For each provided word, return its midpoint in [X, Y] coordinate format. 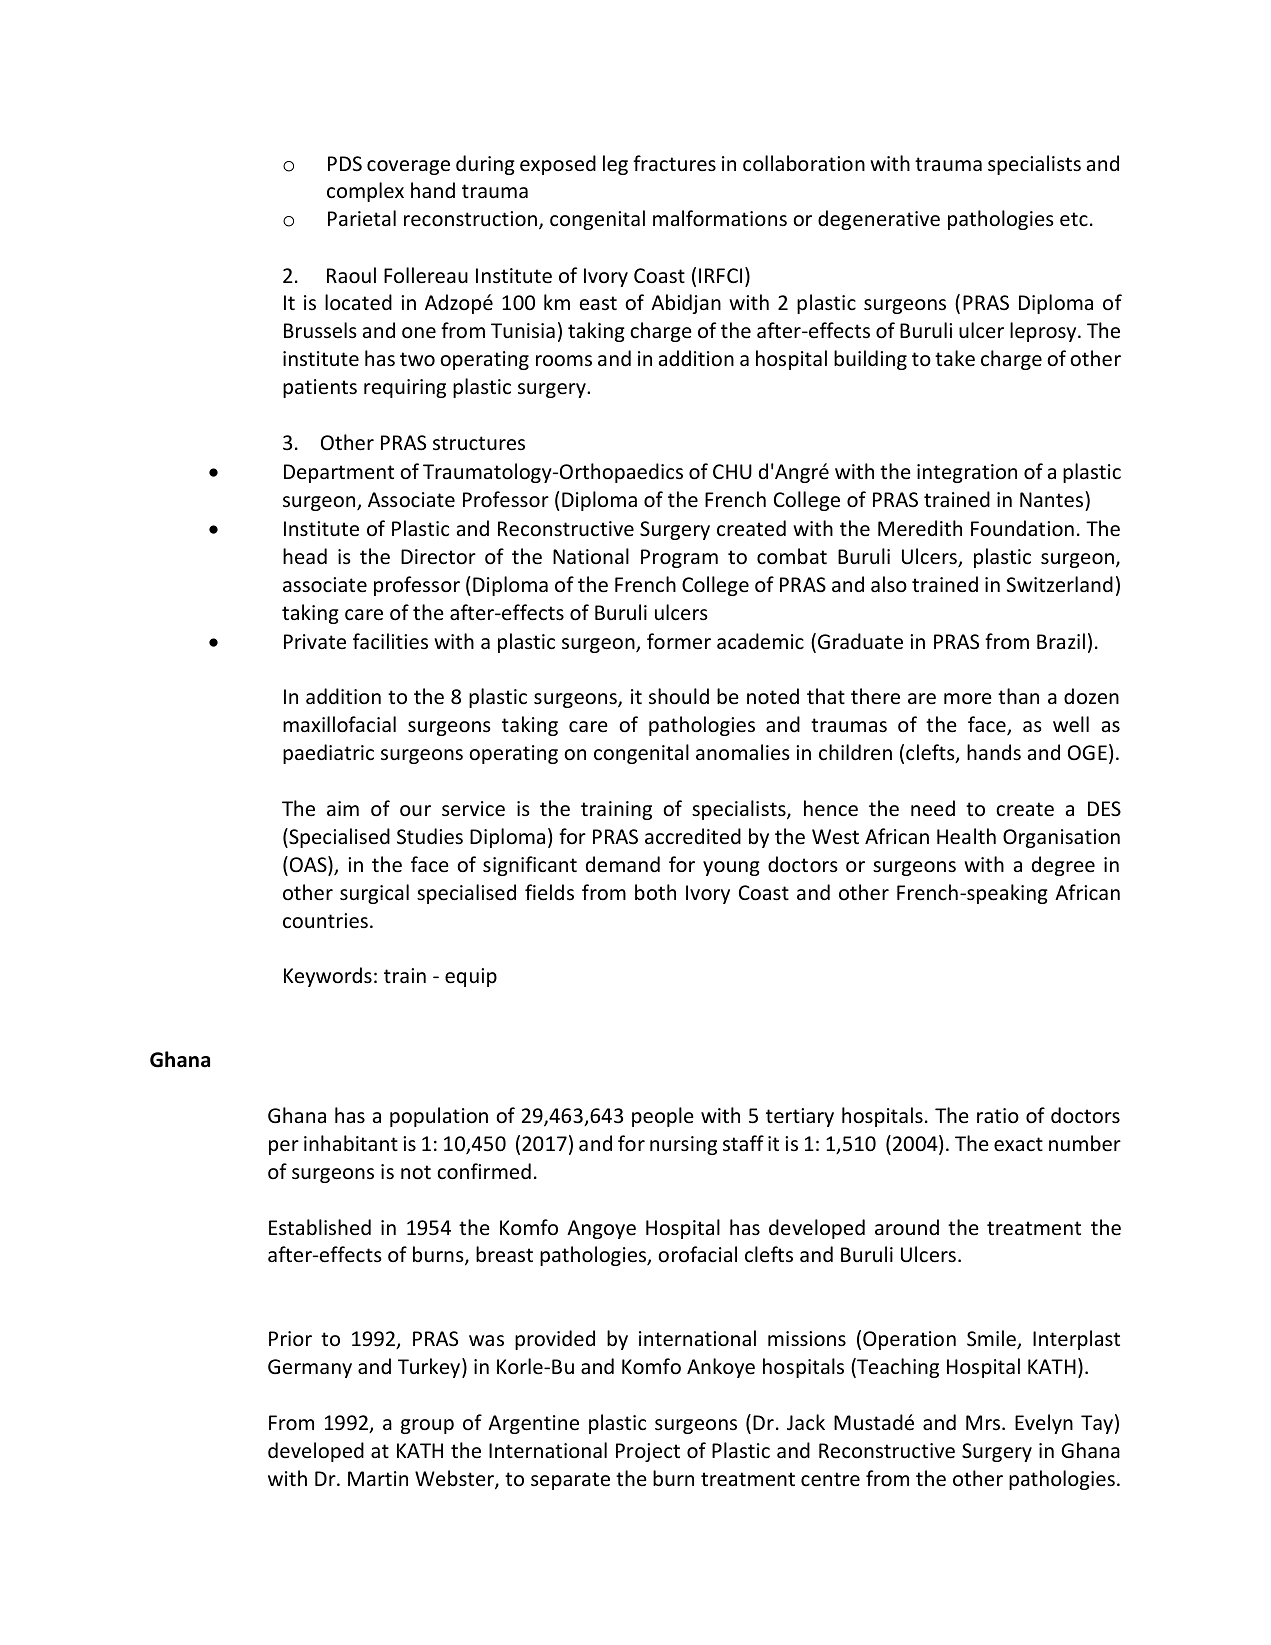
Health [966, 836]
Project [648, 1452]
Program [679, 558]
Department [339, 473]
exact [1018, 1144]
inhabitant [351, 1143]
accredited [693, 836]
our [415, 810]
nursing [683, 1145]
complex [365, 192]
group [427, 1426]
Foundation [1022, 528]
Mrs [984, 1422]
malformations [720, 218]
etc [1074, 219]
